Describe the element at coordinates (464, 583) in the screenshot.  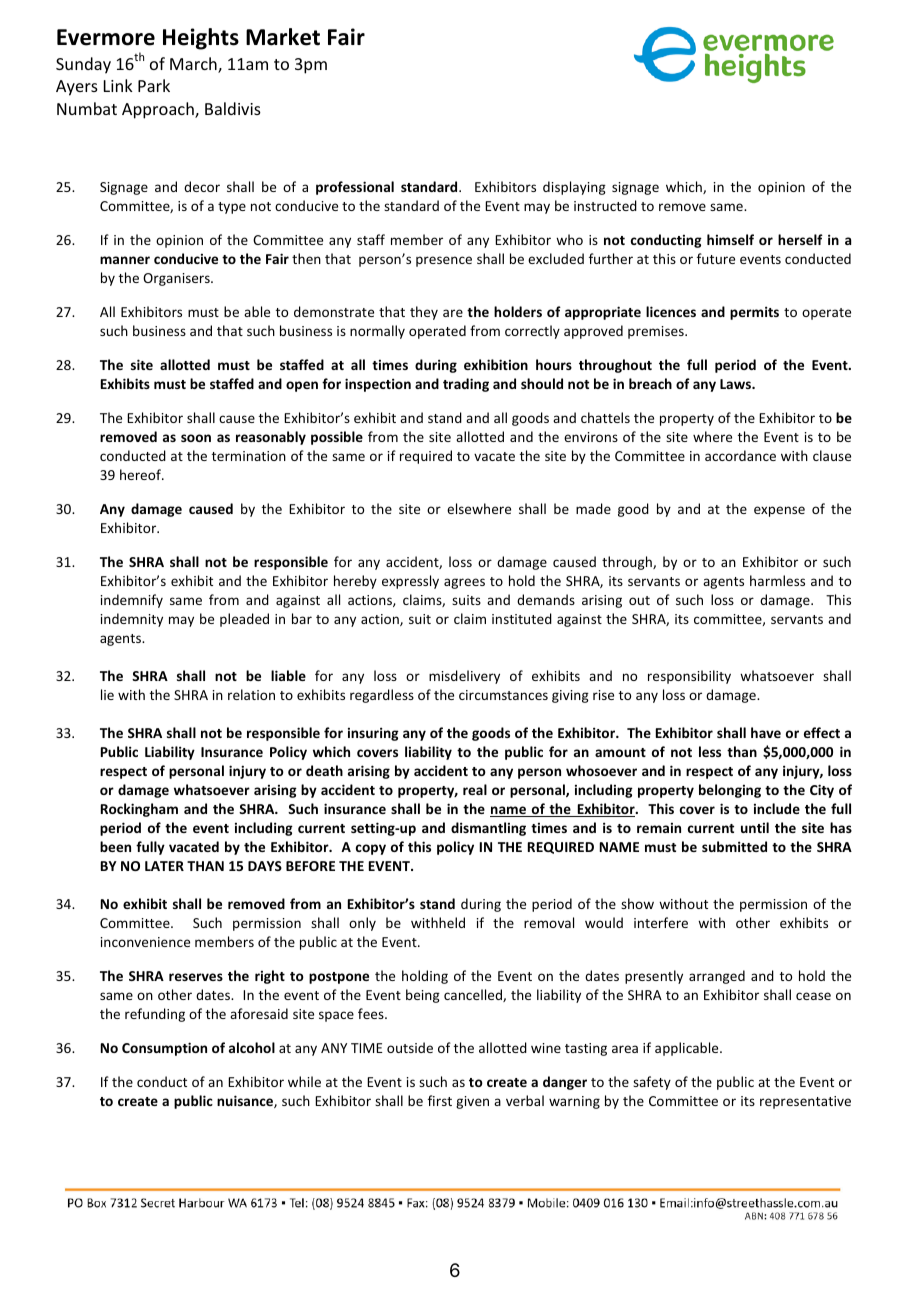
I see `agrees` at that location.
